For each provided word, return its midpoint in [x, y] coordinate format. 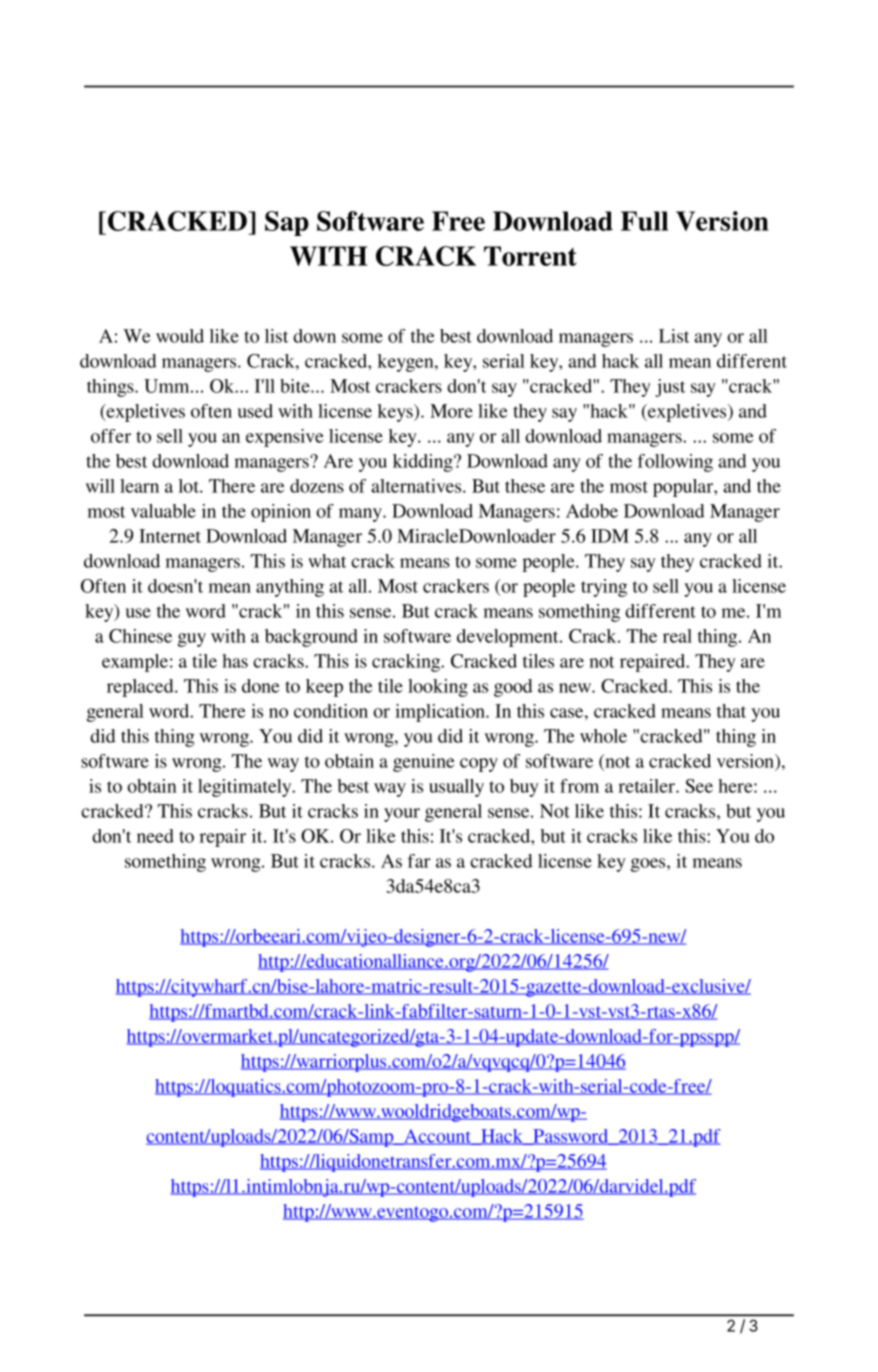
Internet [170, 536]
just [670, 388]
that [731, 711]
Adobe [592, 511]
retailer [647, 786]
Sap [287, 223]
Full [644, 221]
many [361, 515]
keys [396, 413]
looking [438, 688]
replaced [141, 688]
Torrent [530, 256]
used [255, 411]
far [419, 861]
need [155, 836]
